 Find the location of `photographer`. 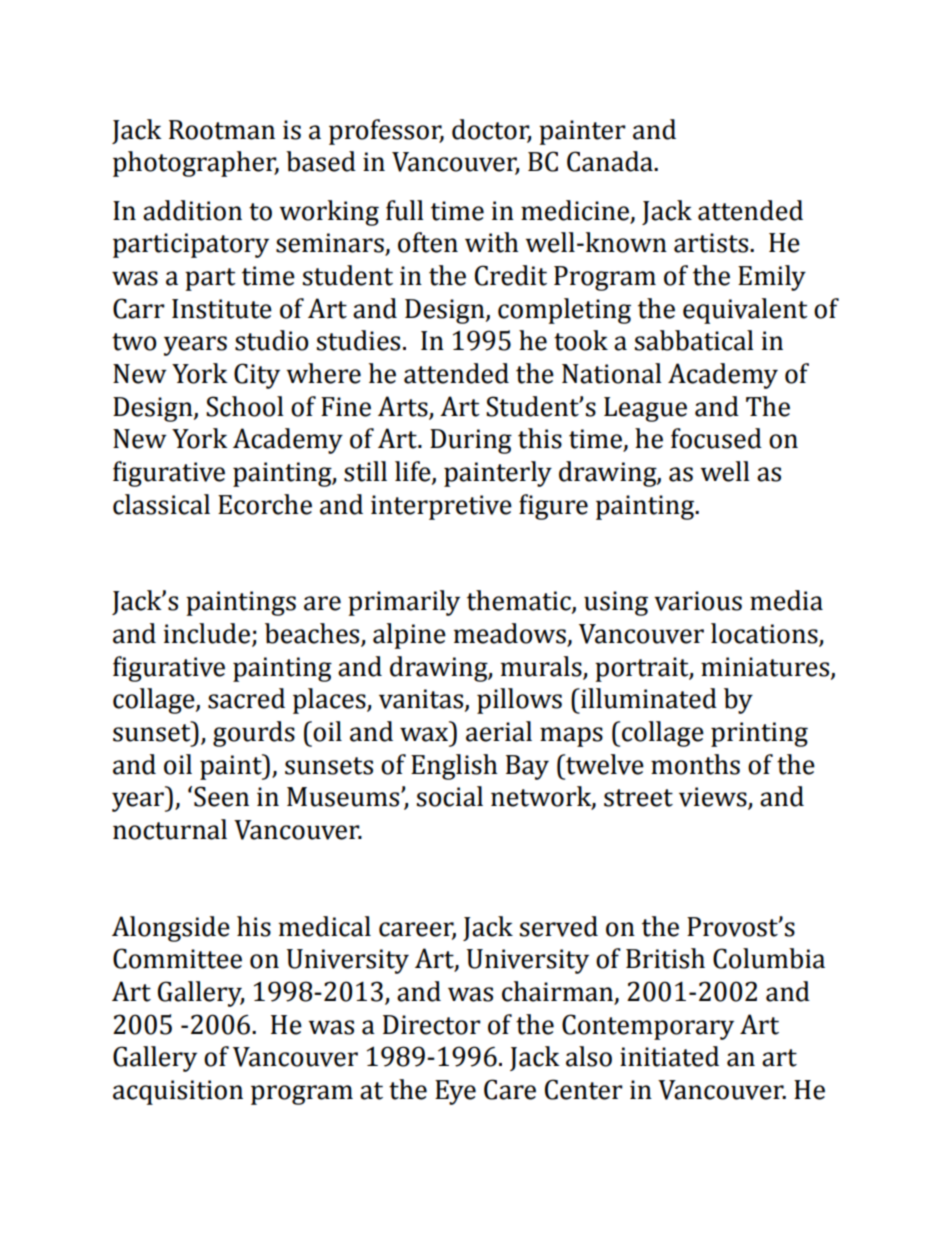

photographer is located at coordinates (196, 164).
